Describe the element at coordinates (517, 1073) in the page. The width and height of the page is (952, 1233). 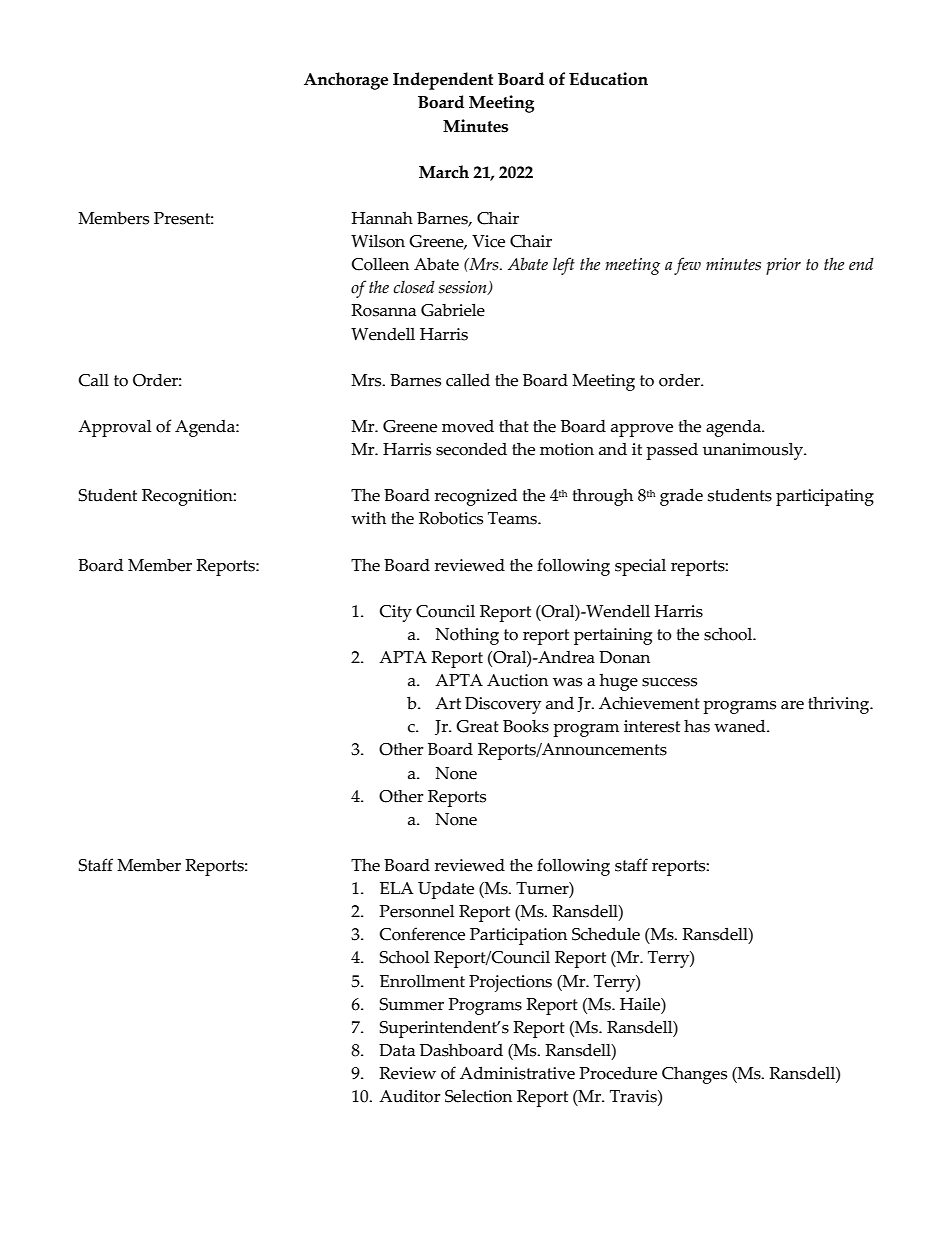
I see `Administrative` at that location.
